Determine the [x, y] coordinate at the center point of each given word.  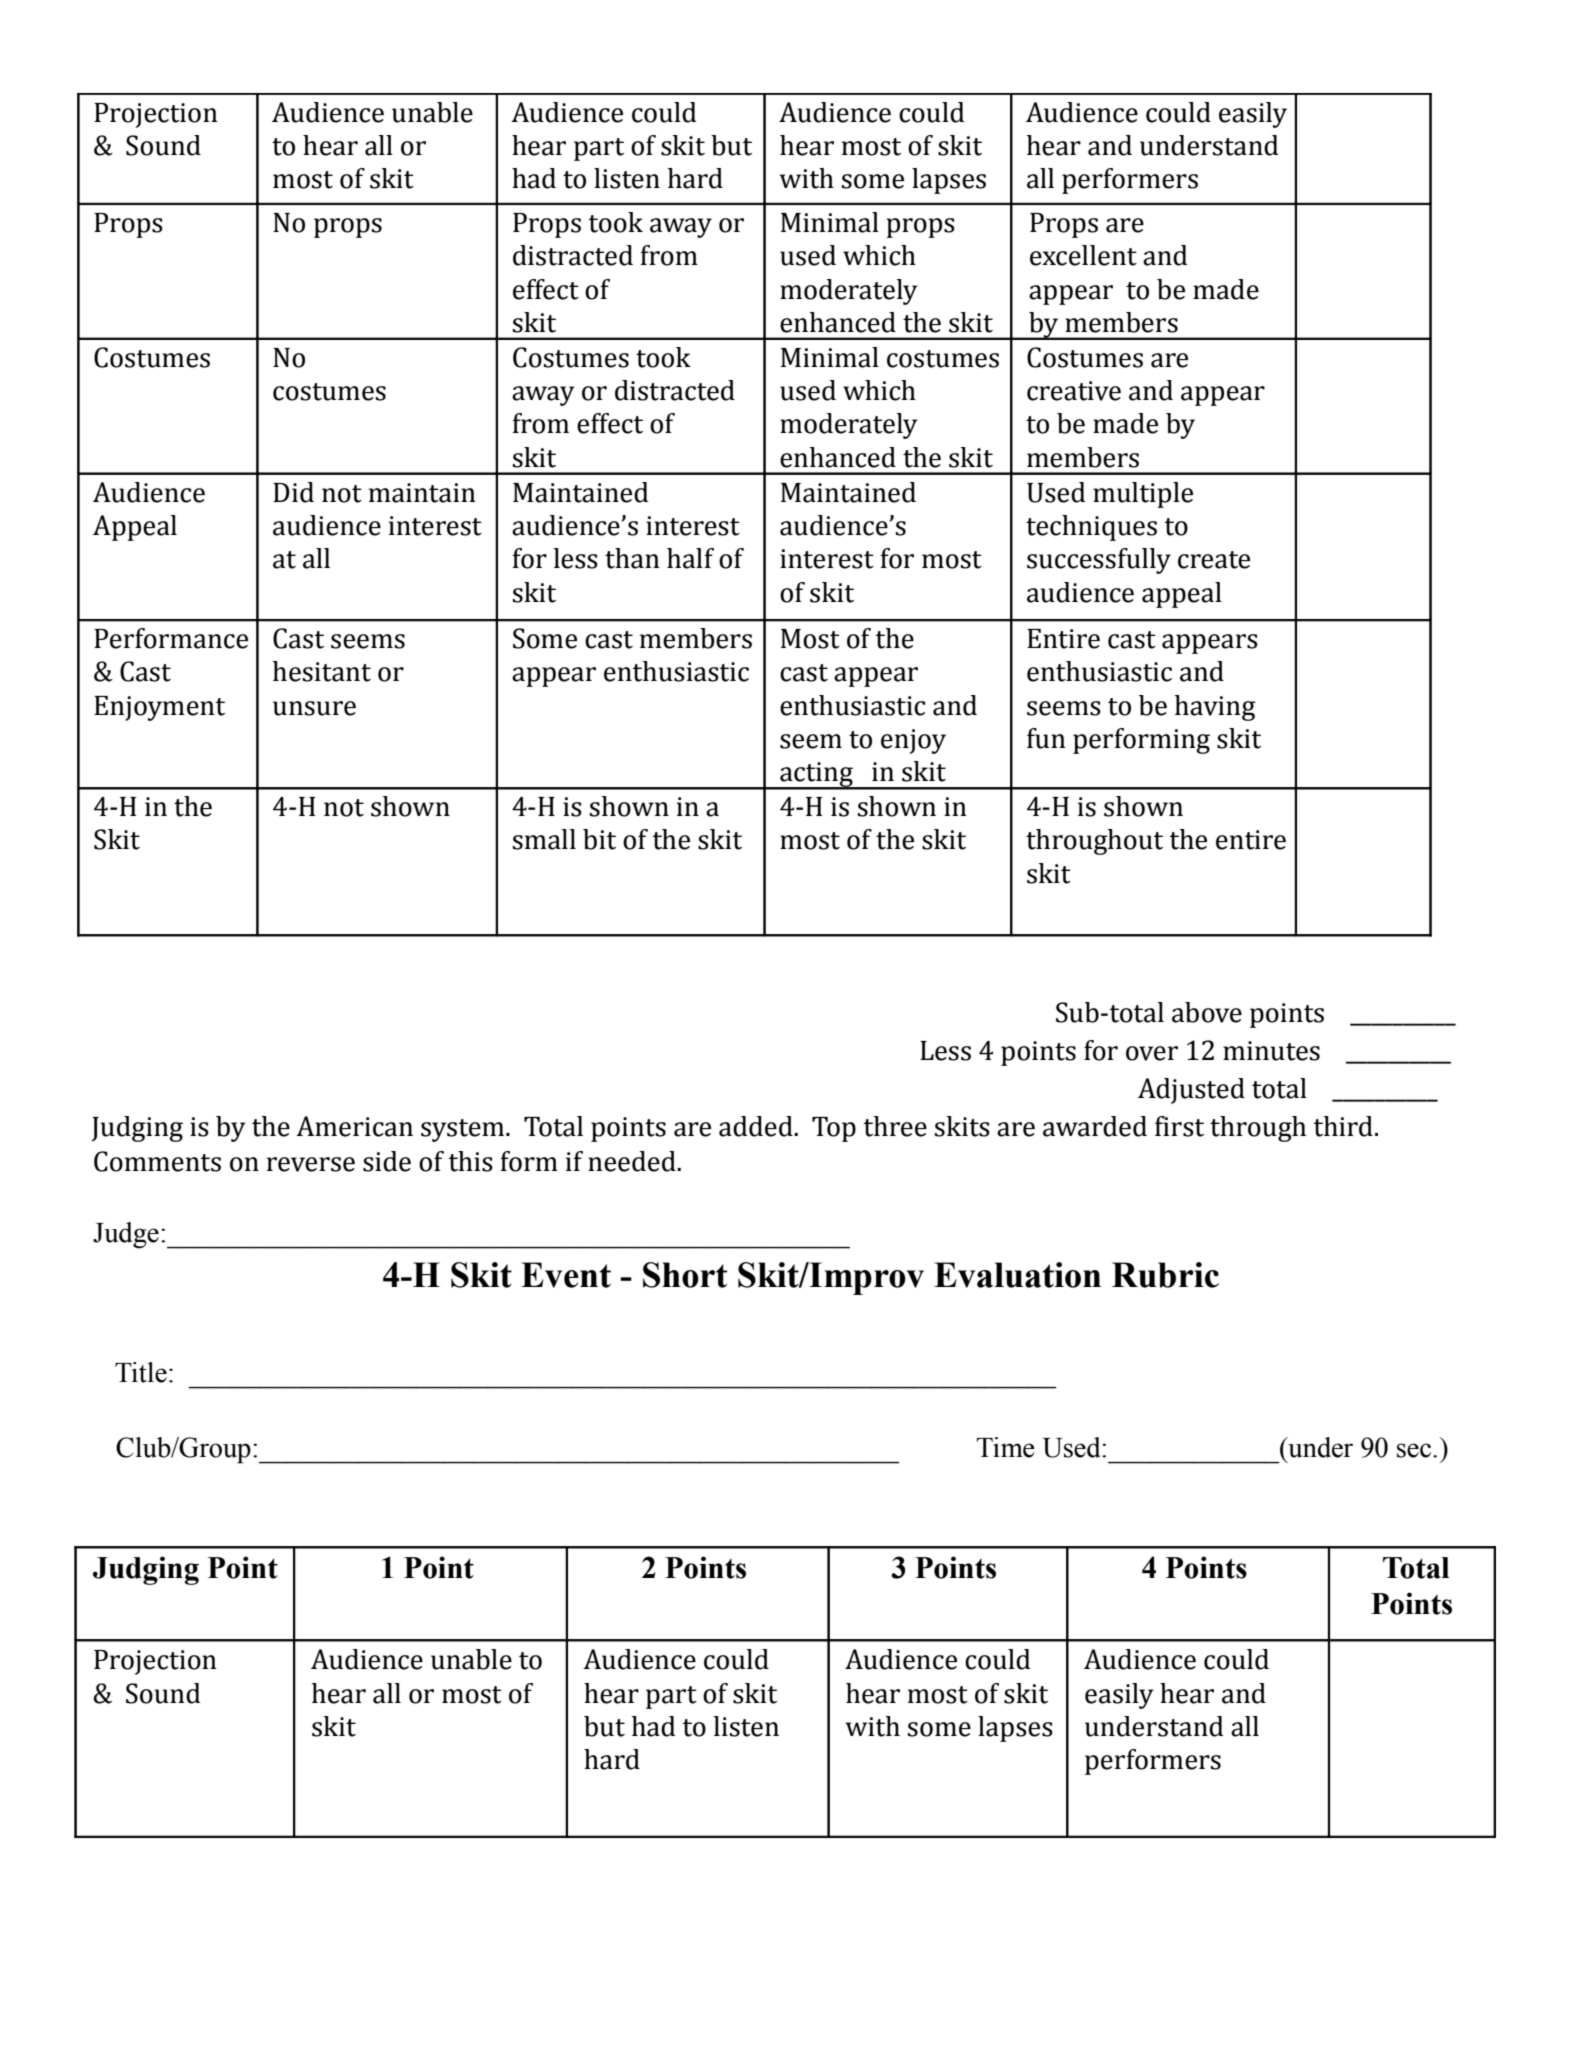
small [544, 839]
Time [1005, 1447]
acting [816, 776]
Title [141, 1372]
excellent [1083, 255]
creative [1074, 391]
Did [293, 492]
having [1215, 708]
